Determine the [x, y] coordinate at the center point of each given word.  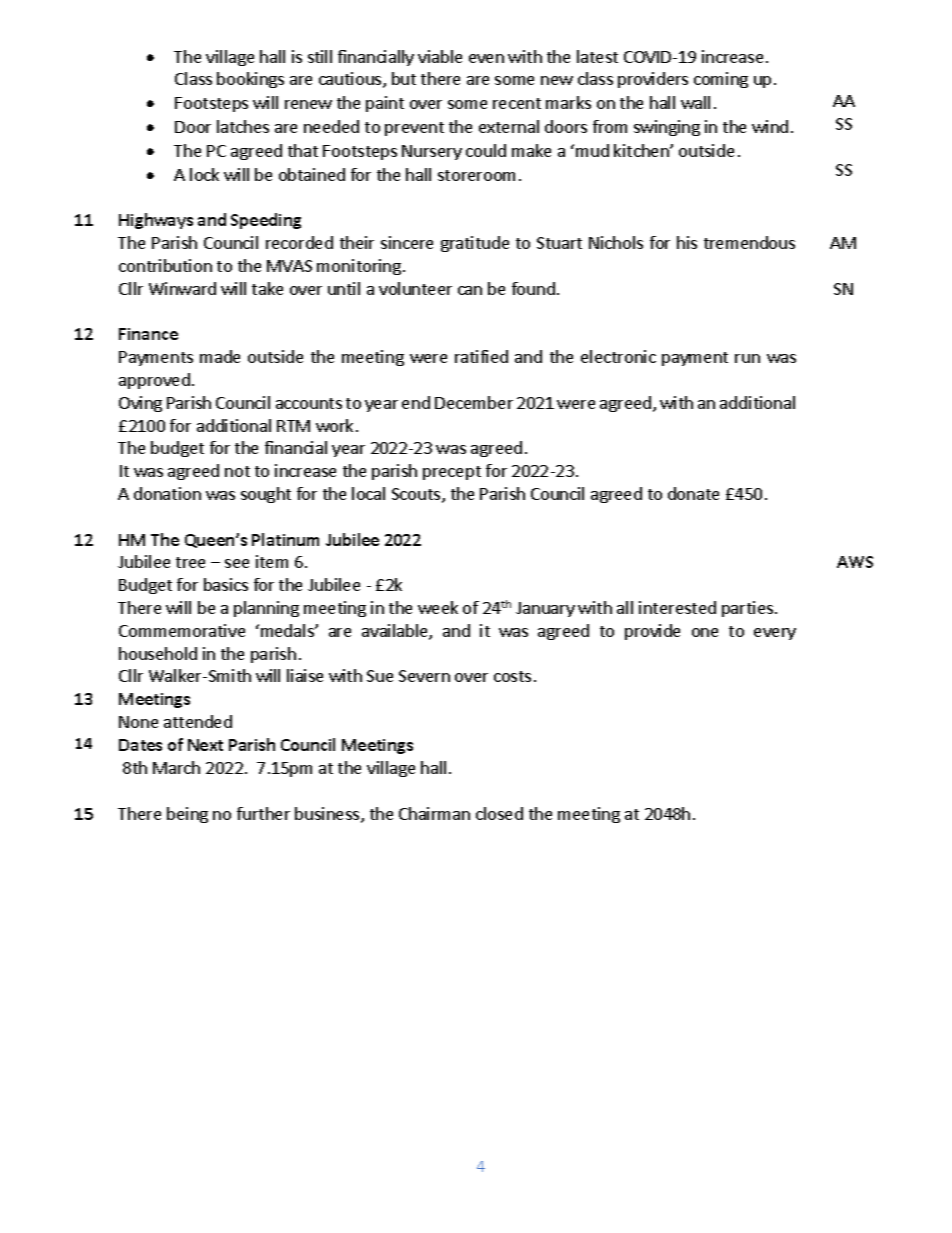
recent [517, 103]
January [545, 609]
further [263, 813]
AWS [855, 562]
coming [721, 80]
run [747, 358]
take [267, 288]
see [237, 563]
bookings [250, 80]
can [470, 290]
